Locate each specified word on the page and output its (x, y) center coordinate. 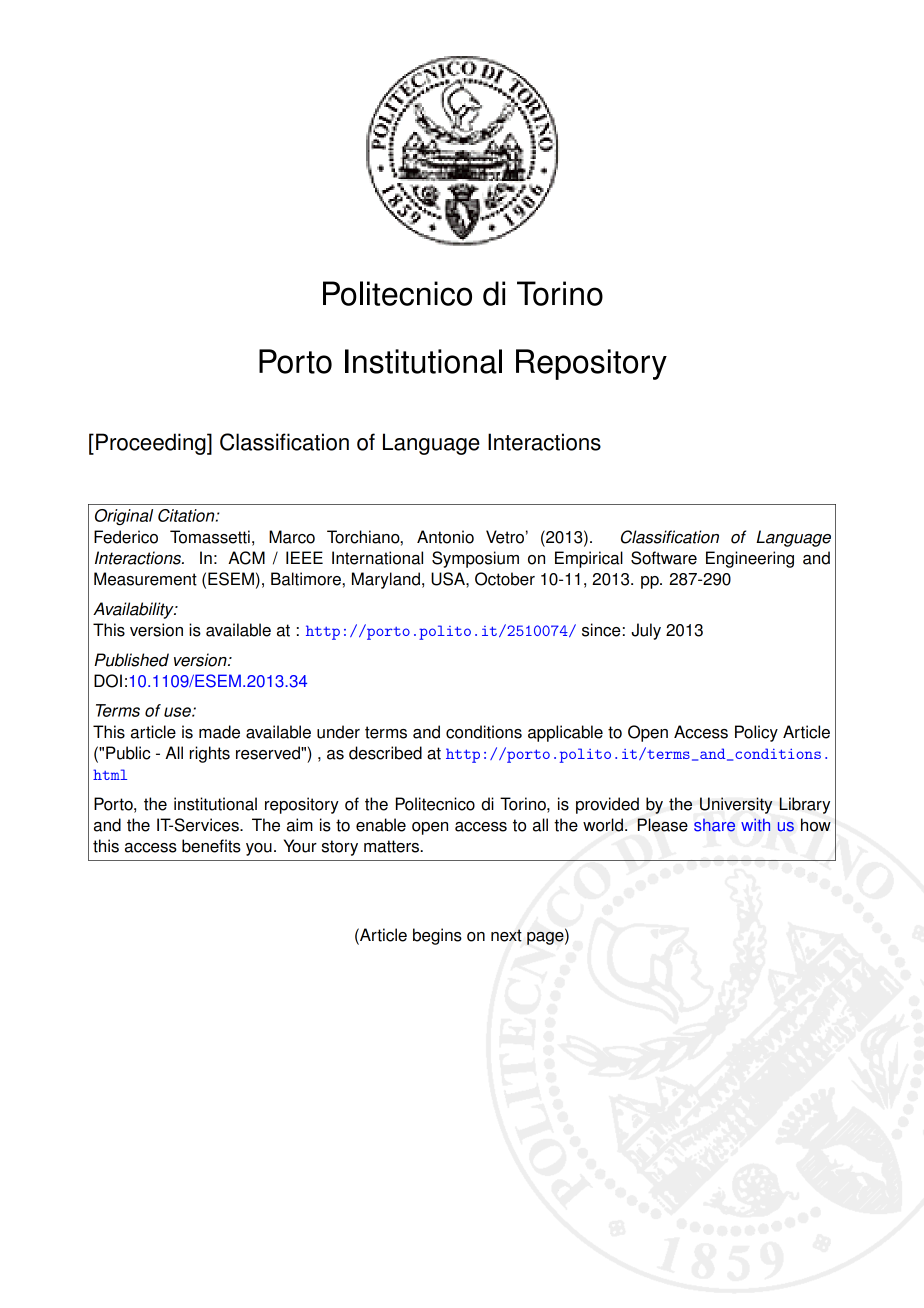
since (601, 630)
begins (437, 936)
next (506, 935)
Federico (126, 537)
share (714, 825)
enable (381, 825)
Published (131, 660)
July (646, 631)
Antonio (445, 537)
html (110, 774)
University (736, 805)
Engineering (750, 559)
